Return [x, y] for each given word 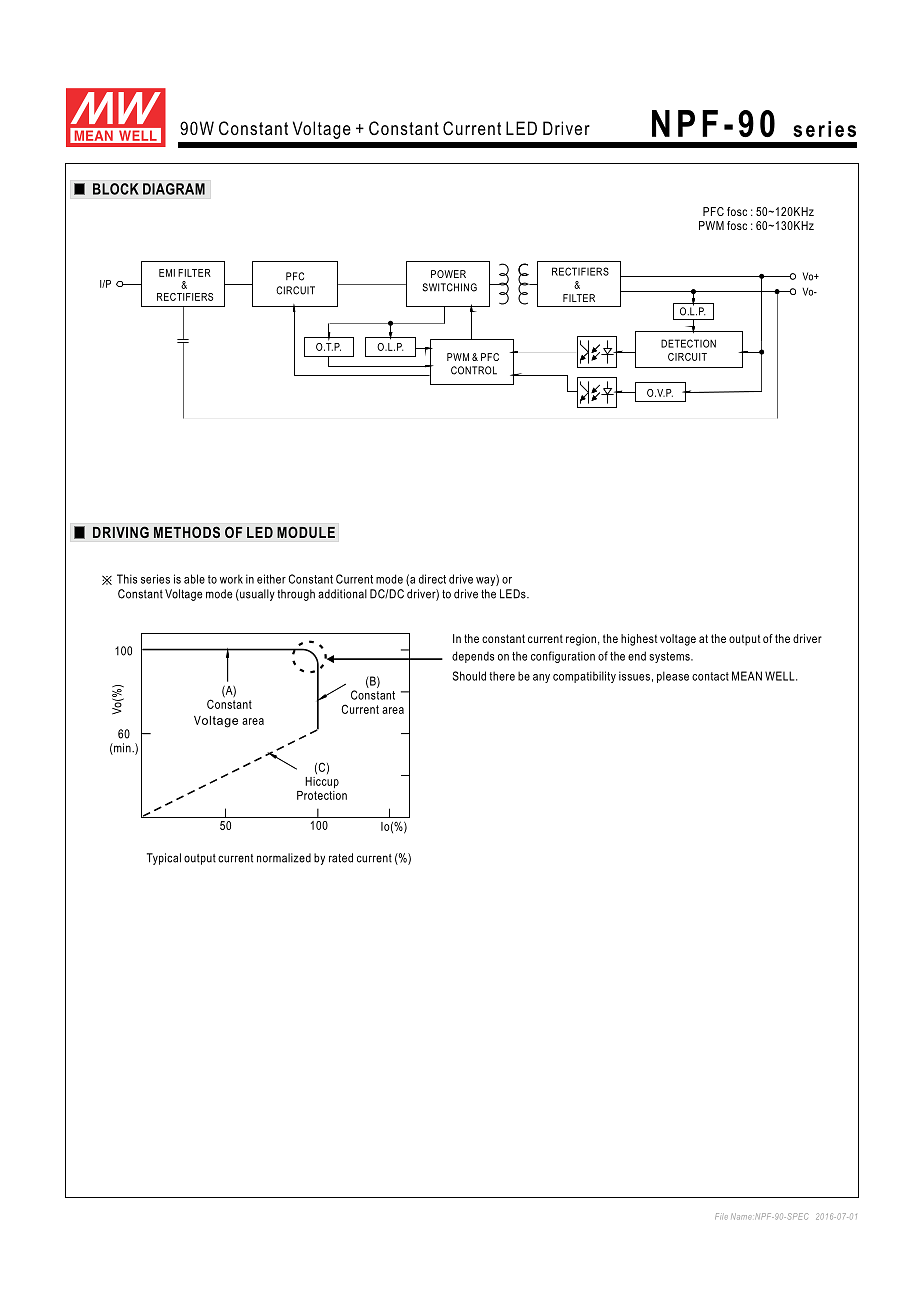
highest [639, 640]
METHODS [187, 532]
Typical [164, 859]
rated [341, 858]
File [721, 1216]
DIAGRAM [174, 189]
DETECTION [688, 343]
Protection [322, 795]
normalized [284, 858]
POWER [448, 274]
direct [432, 579]
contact [710, 676]
